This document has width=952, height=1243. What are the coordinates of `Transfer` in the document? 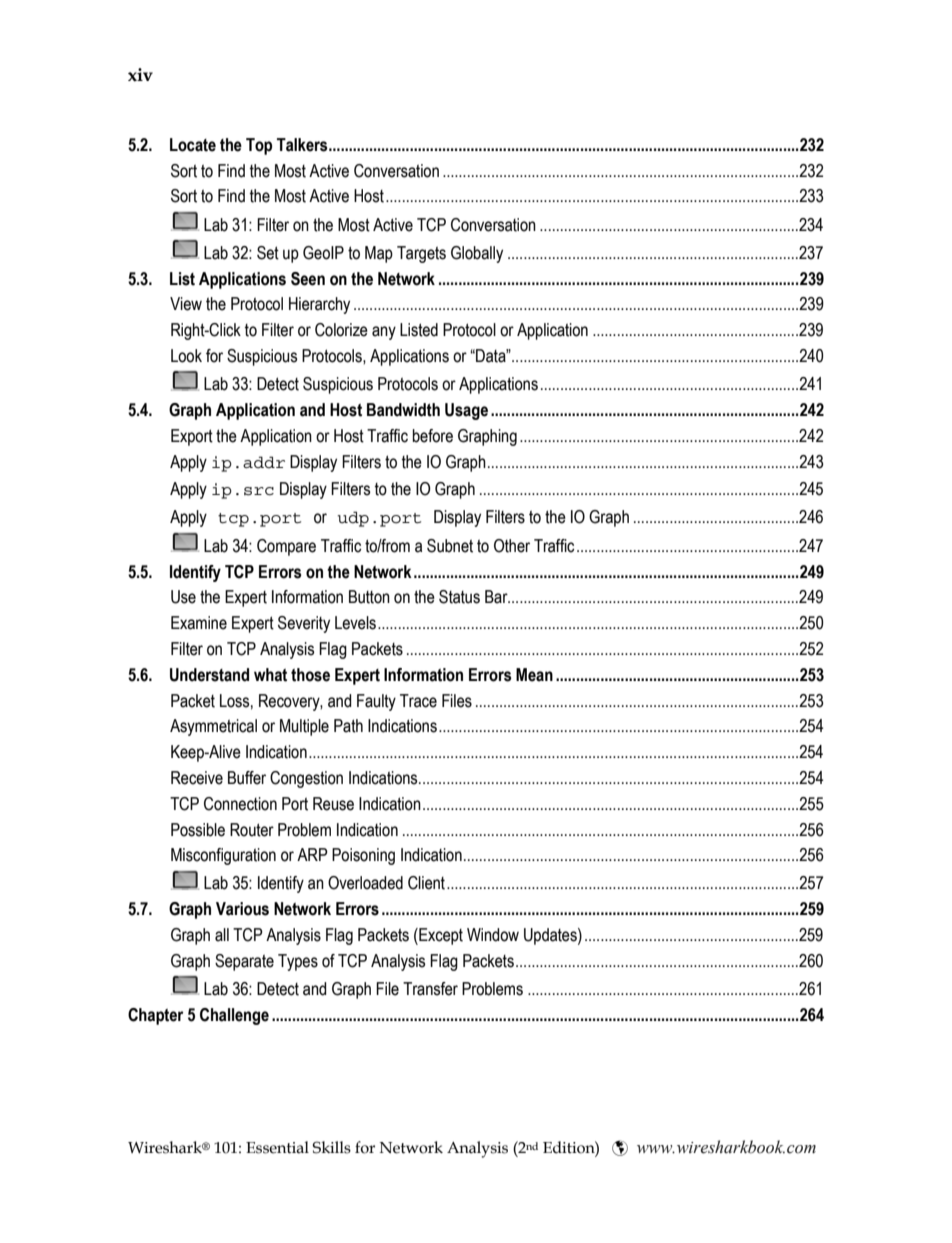 It's located at (430, 989).
